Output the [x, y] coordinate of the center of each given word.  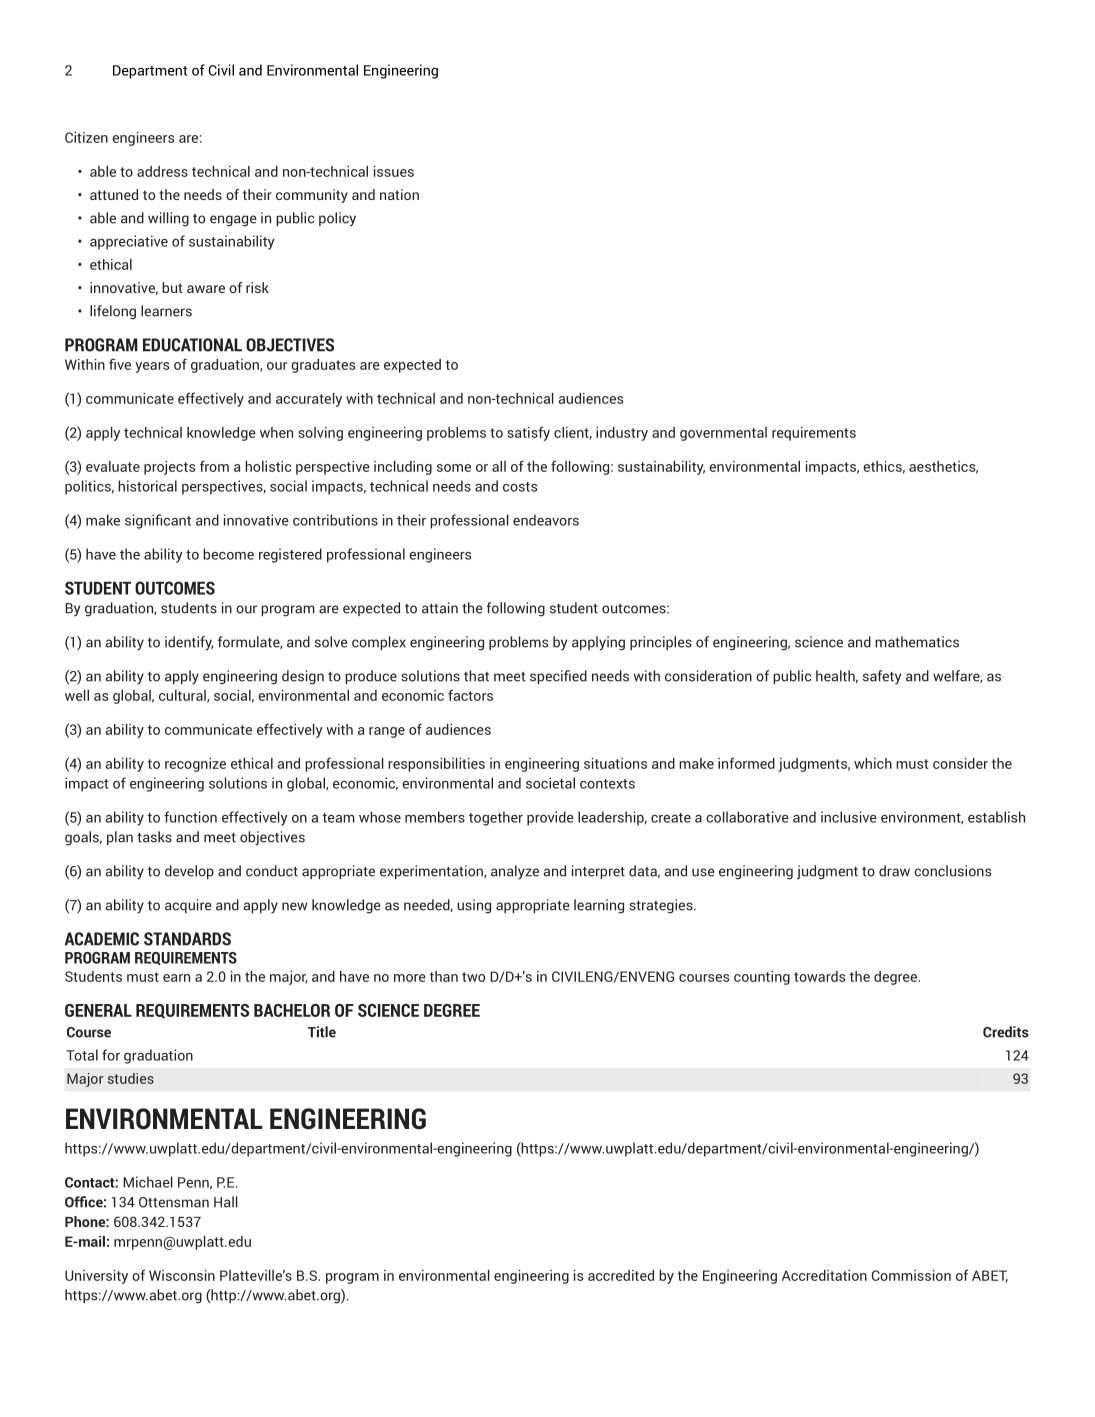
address [162, 171]
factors [470, 695]
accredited [621, 1275]
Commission [911, 1275]
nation [399, 194]
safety [882, 677]
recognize [195, 765]
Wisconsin [182, 1275]
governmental [723, 434]
